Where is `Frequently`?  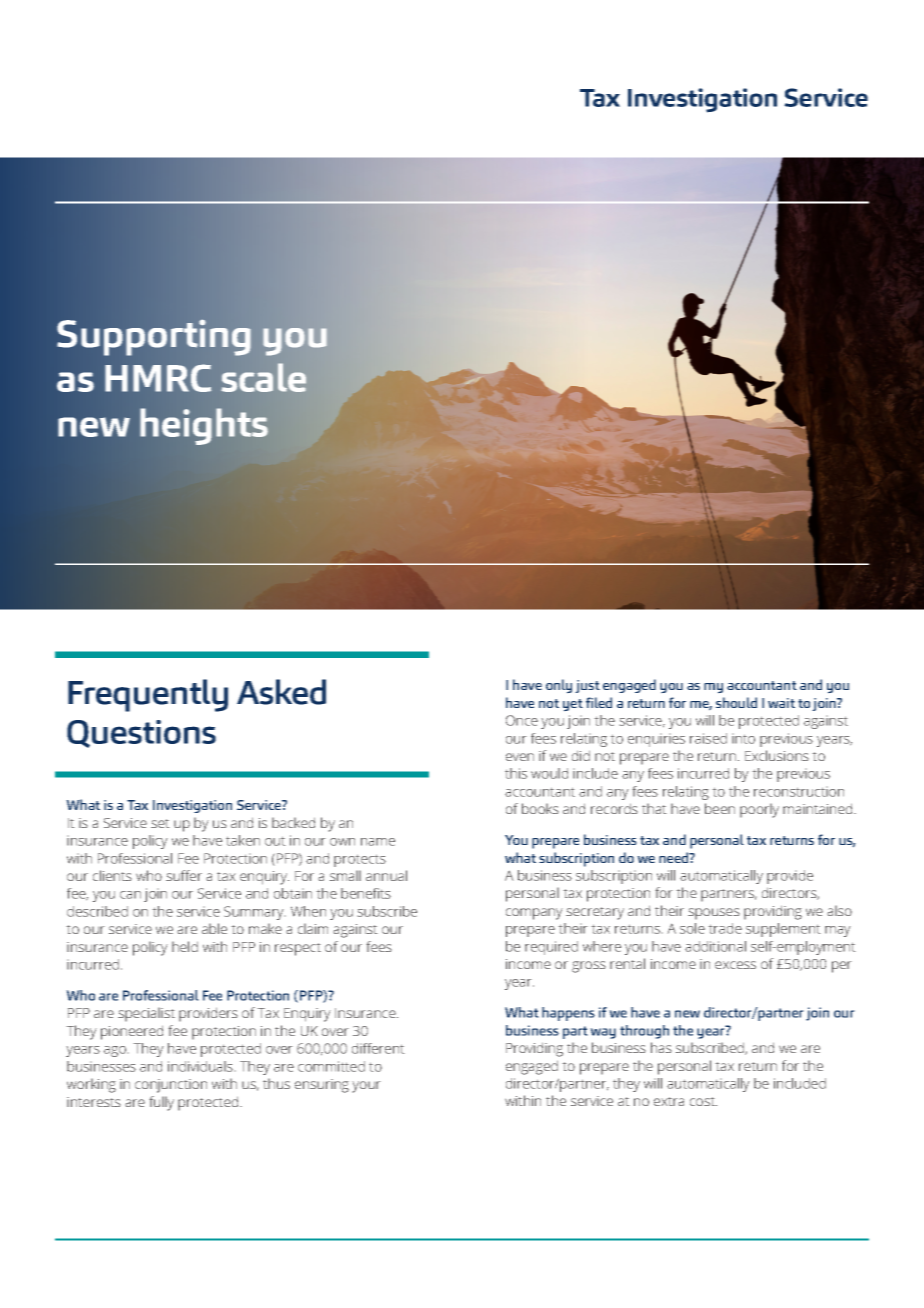 Frequently is located at coordinates (148, 695).
